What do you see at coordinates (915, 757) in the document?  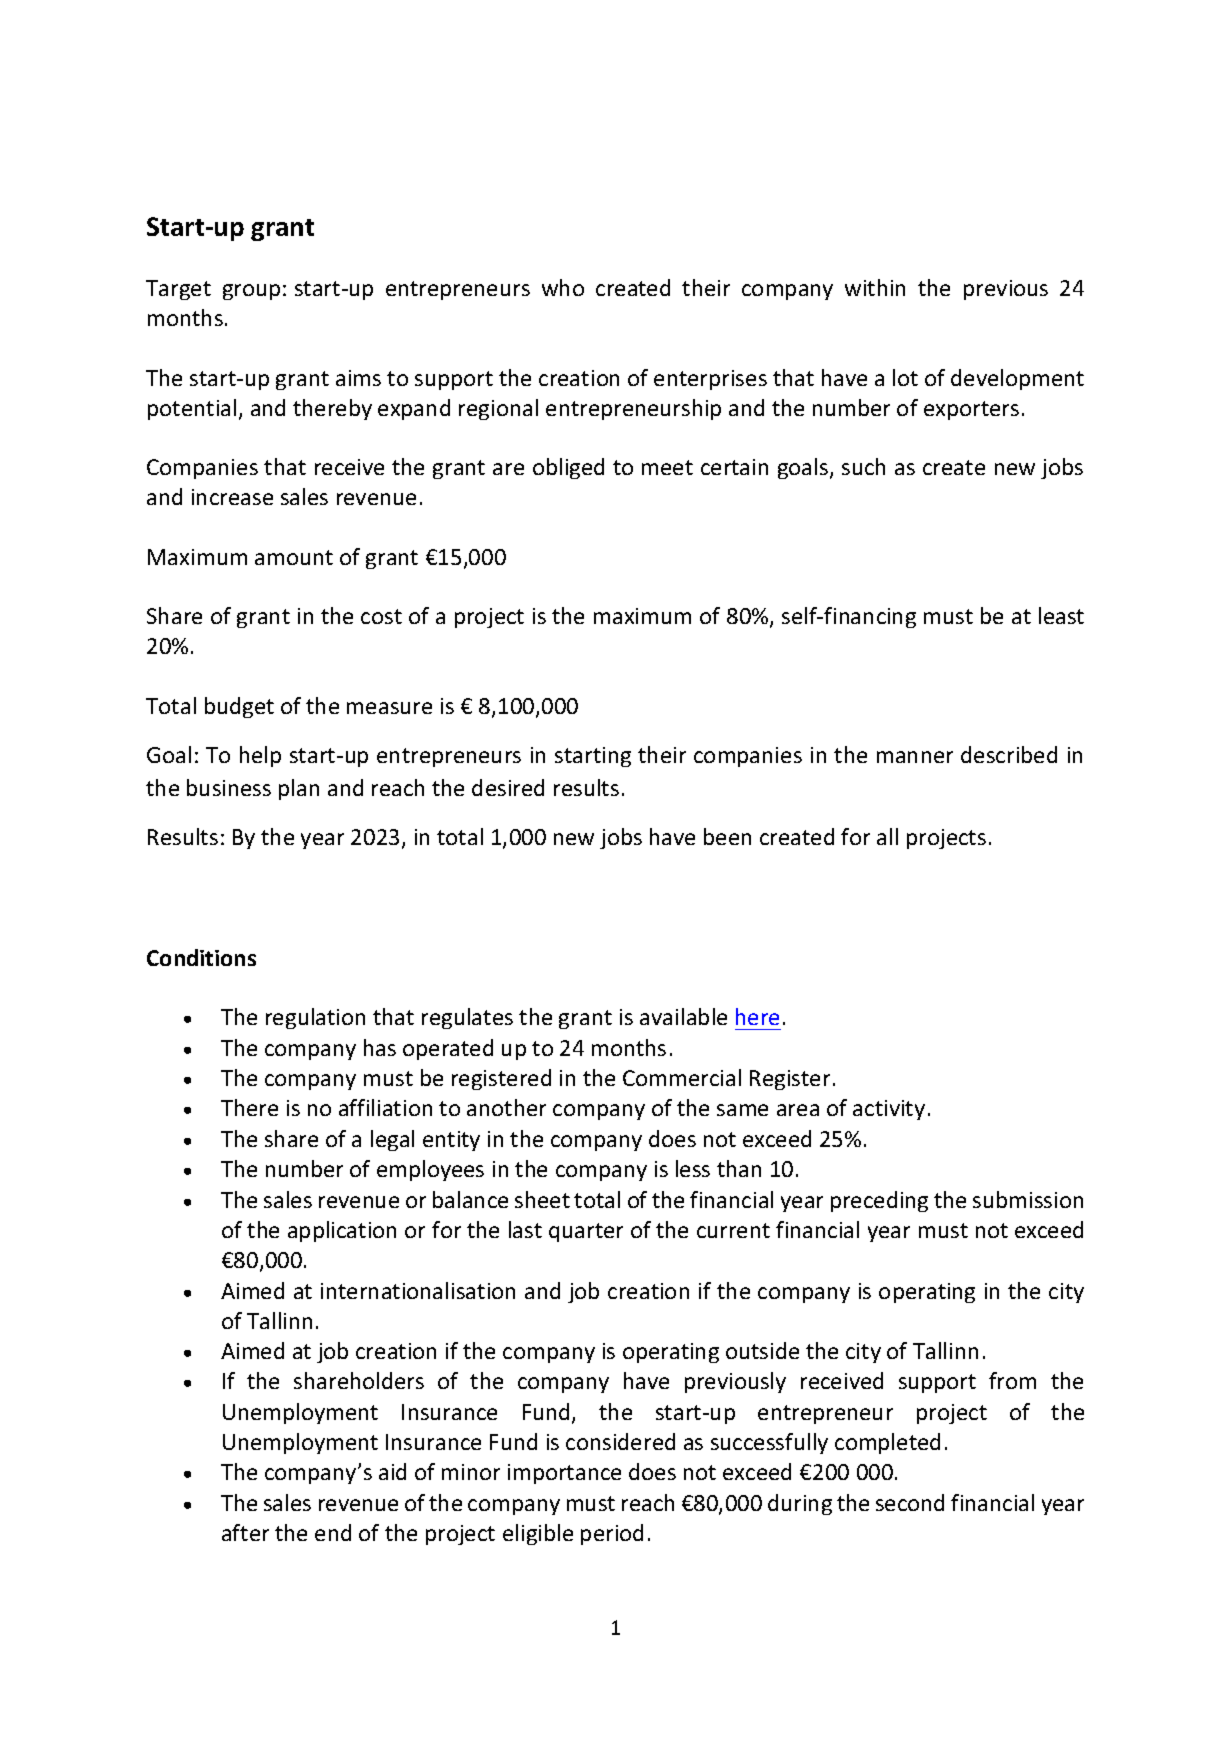 I see `manner` at bounding box center [915, 757].
